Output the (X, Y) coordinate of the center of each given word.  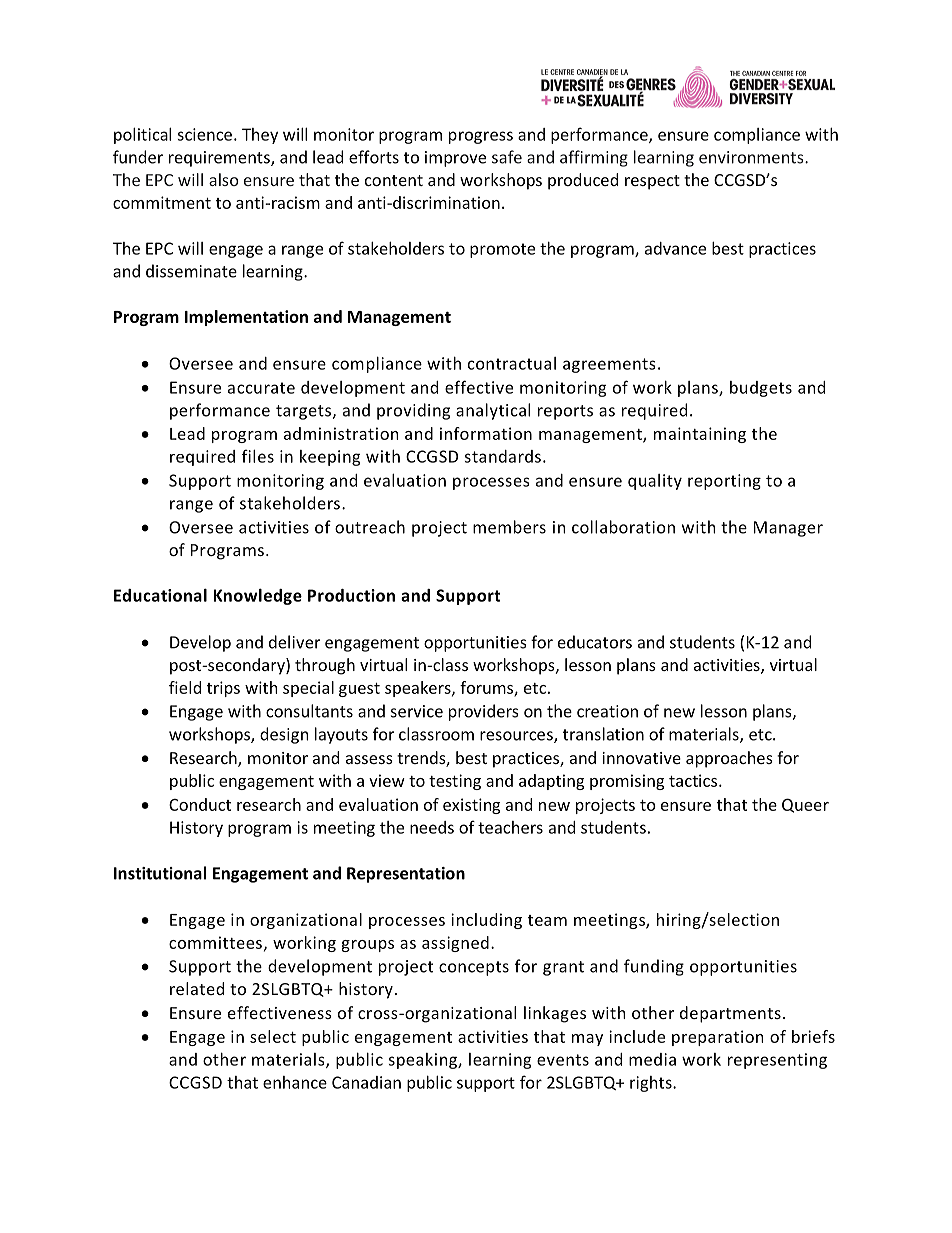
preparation (718, 1038)
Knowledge (257, 597)
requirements (220, 159)
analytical (493, 411)
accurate (261, 388)
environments (752, 157)
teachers (510, 827)
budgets (761, 389)
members (509, 527)
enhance (295, 1082)
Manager (788, 529)
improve (455, 159)
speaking (423, 1061)
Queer (805, 805)
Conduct (200, 804)
